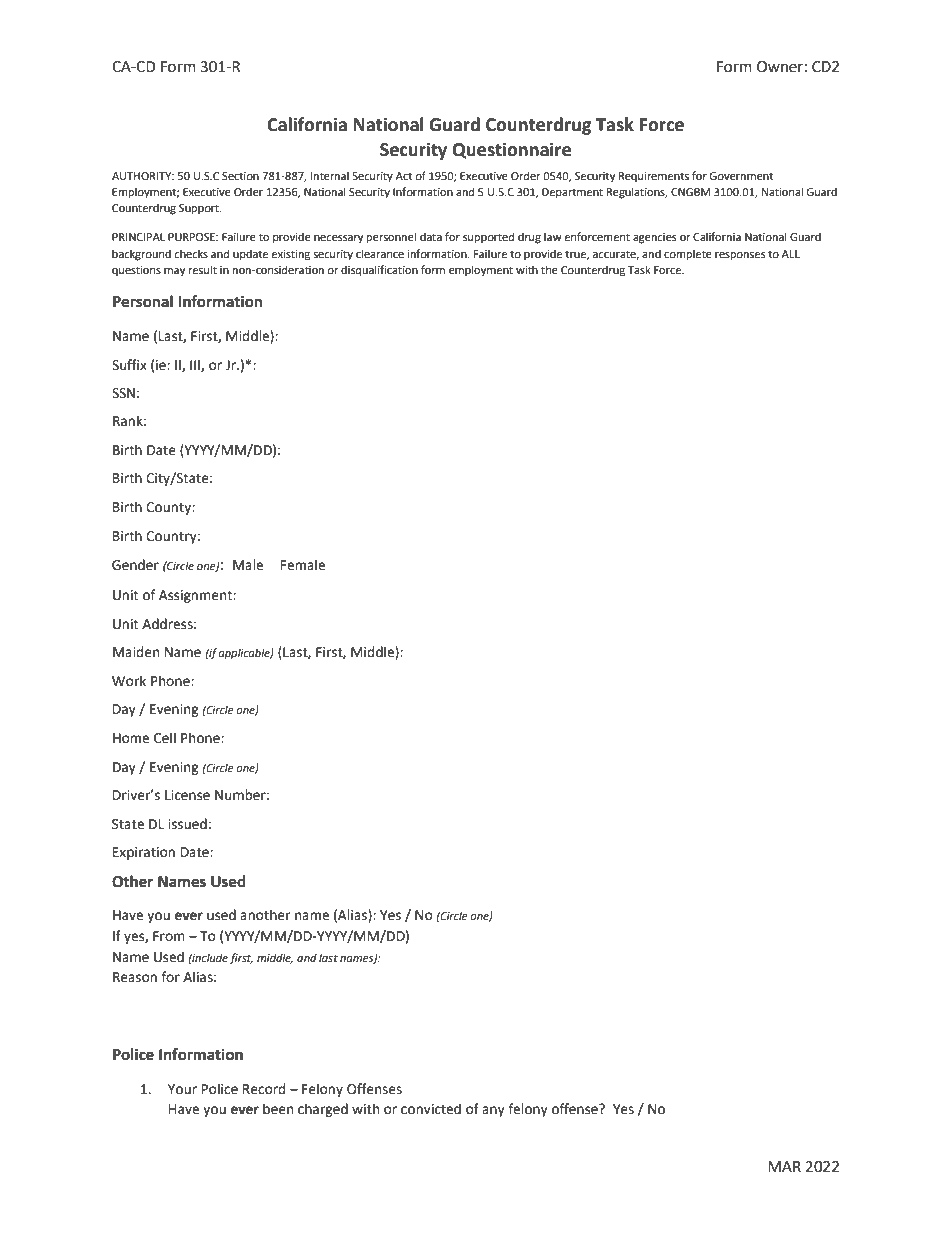 This page has height=1233, width=952. Describe the element at coordinates (784, 1166) in the page. I see `MAR` at that location.
